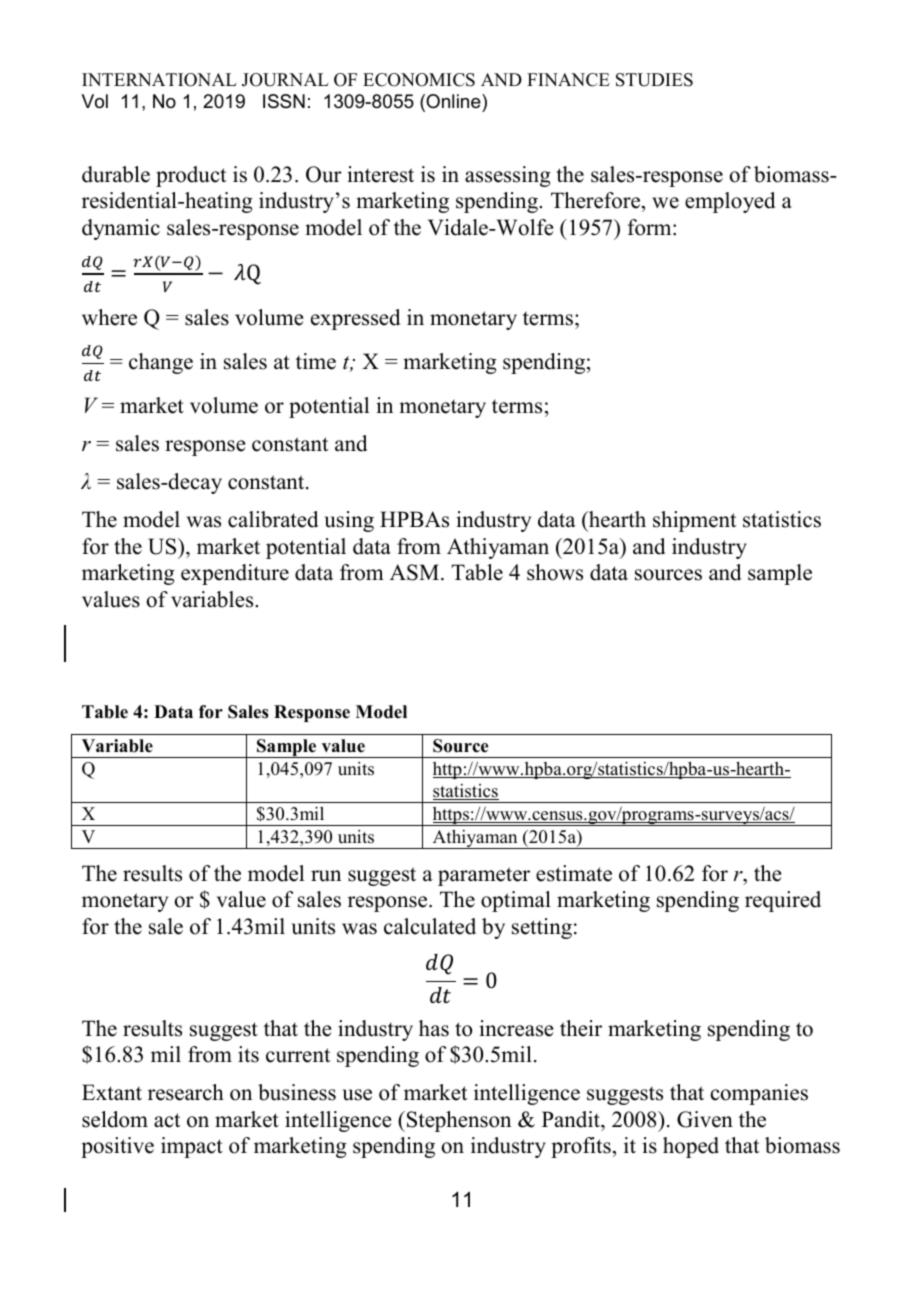 This screenshot has width=924, height=1305. I want to click on ECONOMICS, so click(419, 80).
